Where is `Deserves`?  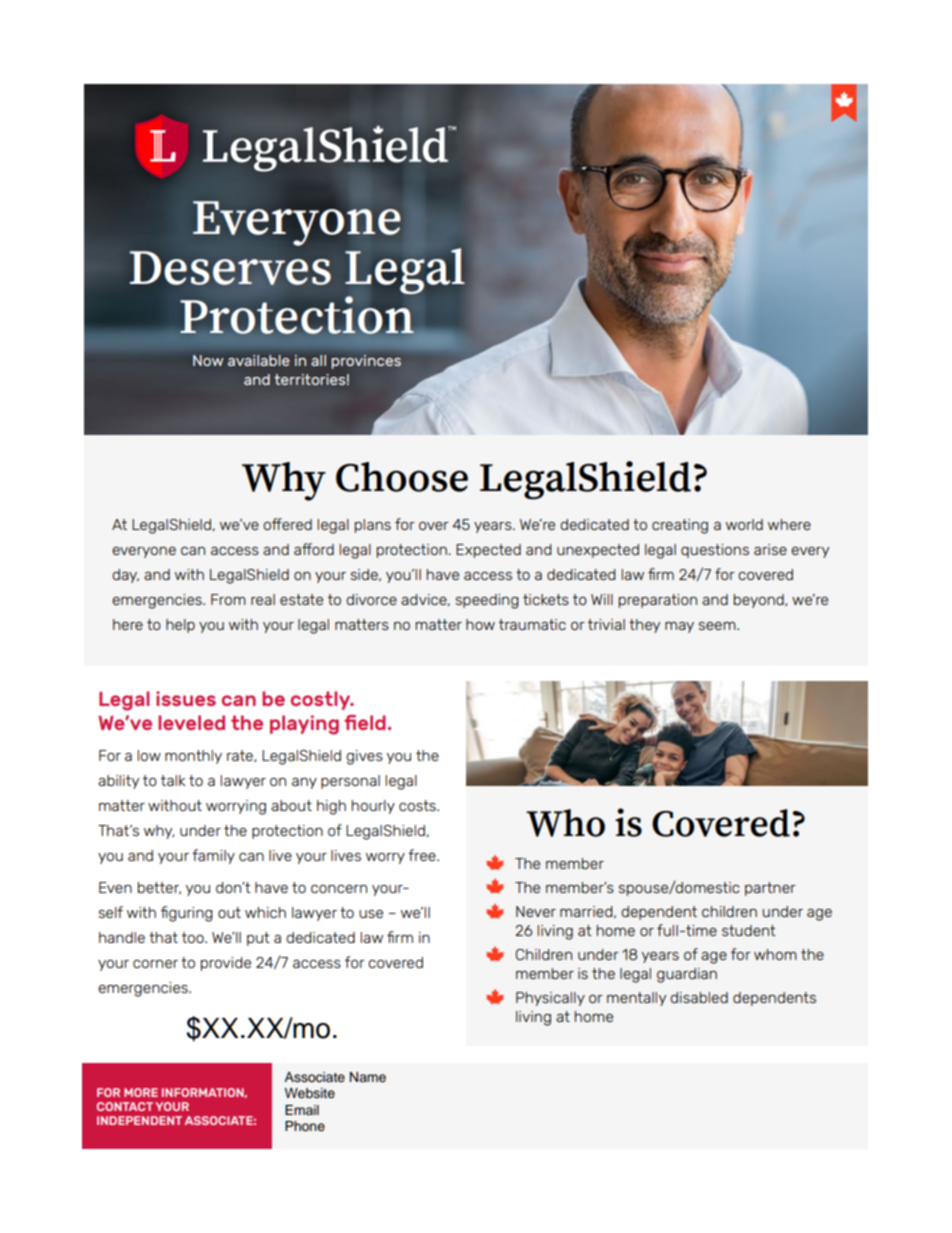 Deserves is located at coordinates (230, 268).
